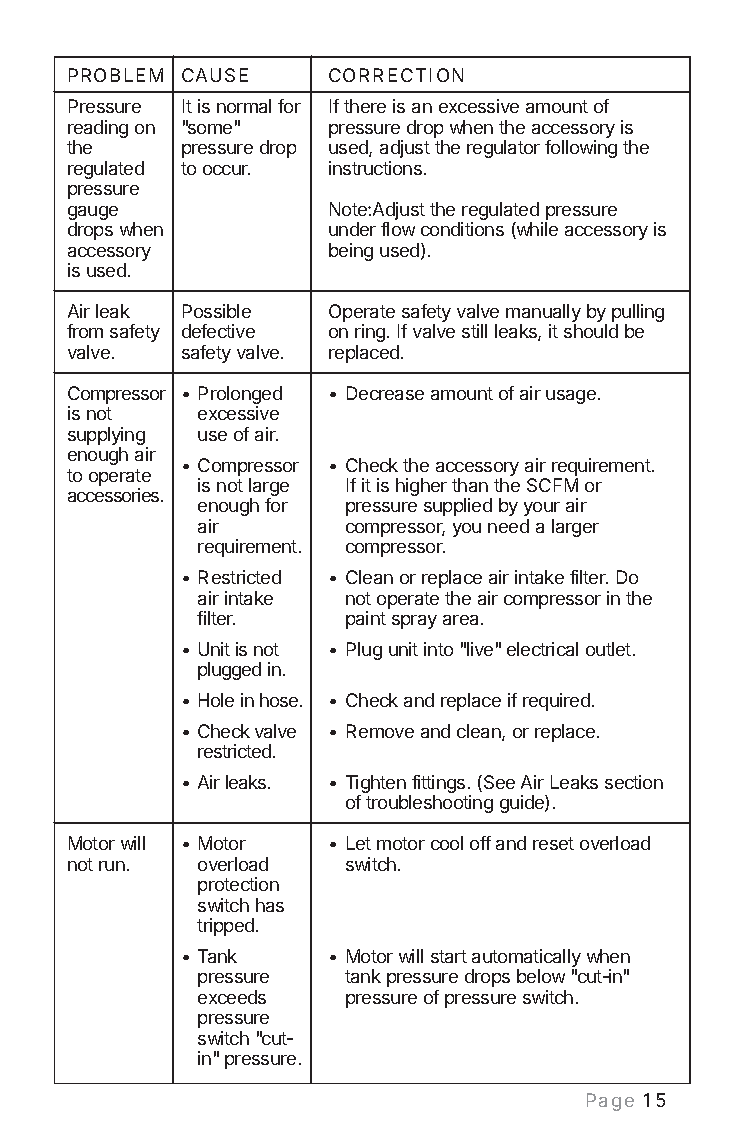 The height and width of the page is (1139, 737). What do you see at coordinates (116, 75) in the page?
I see `PROBLEM` at bounding box center [116, 75].
